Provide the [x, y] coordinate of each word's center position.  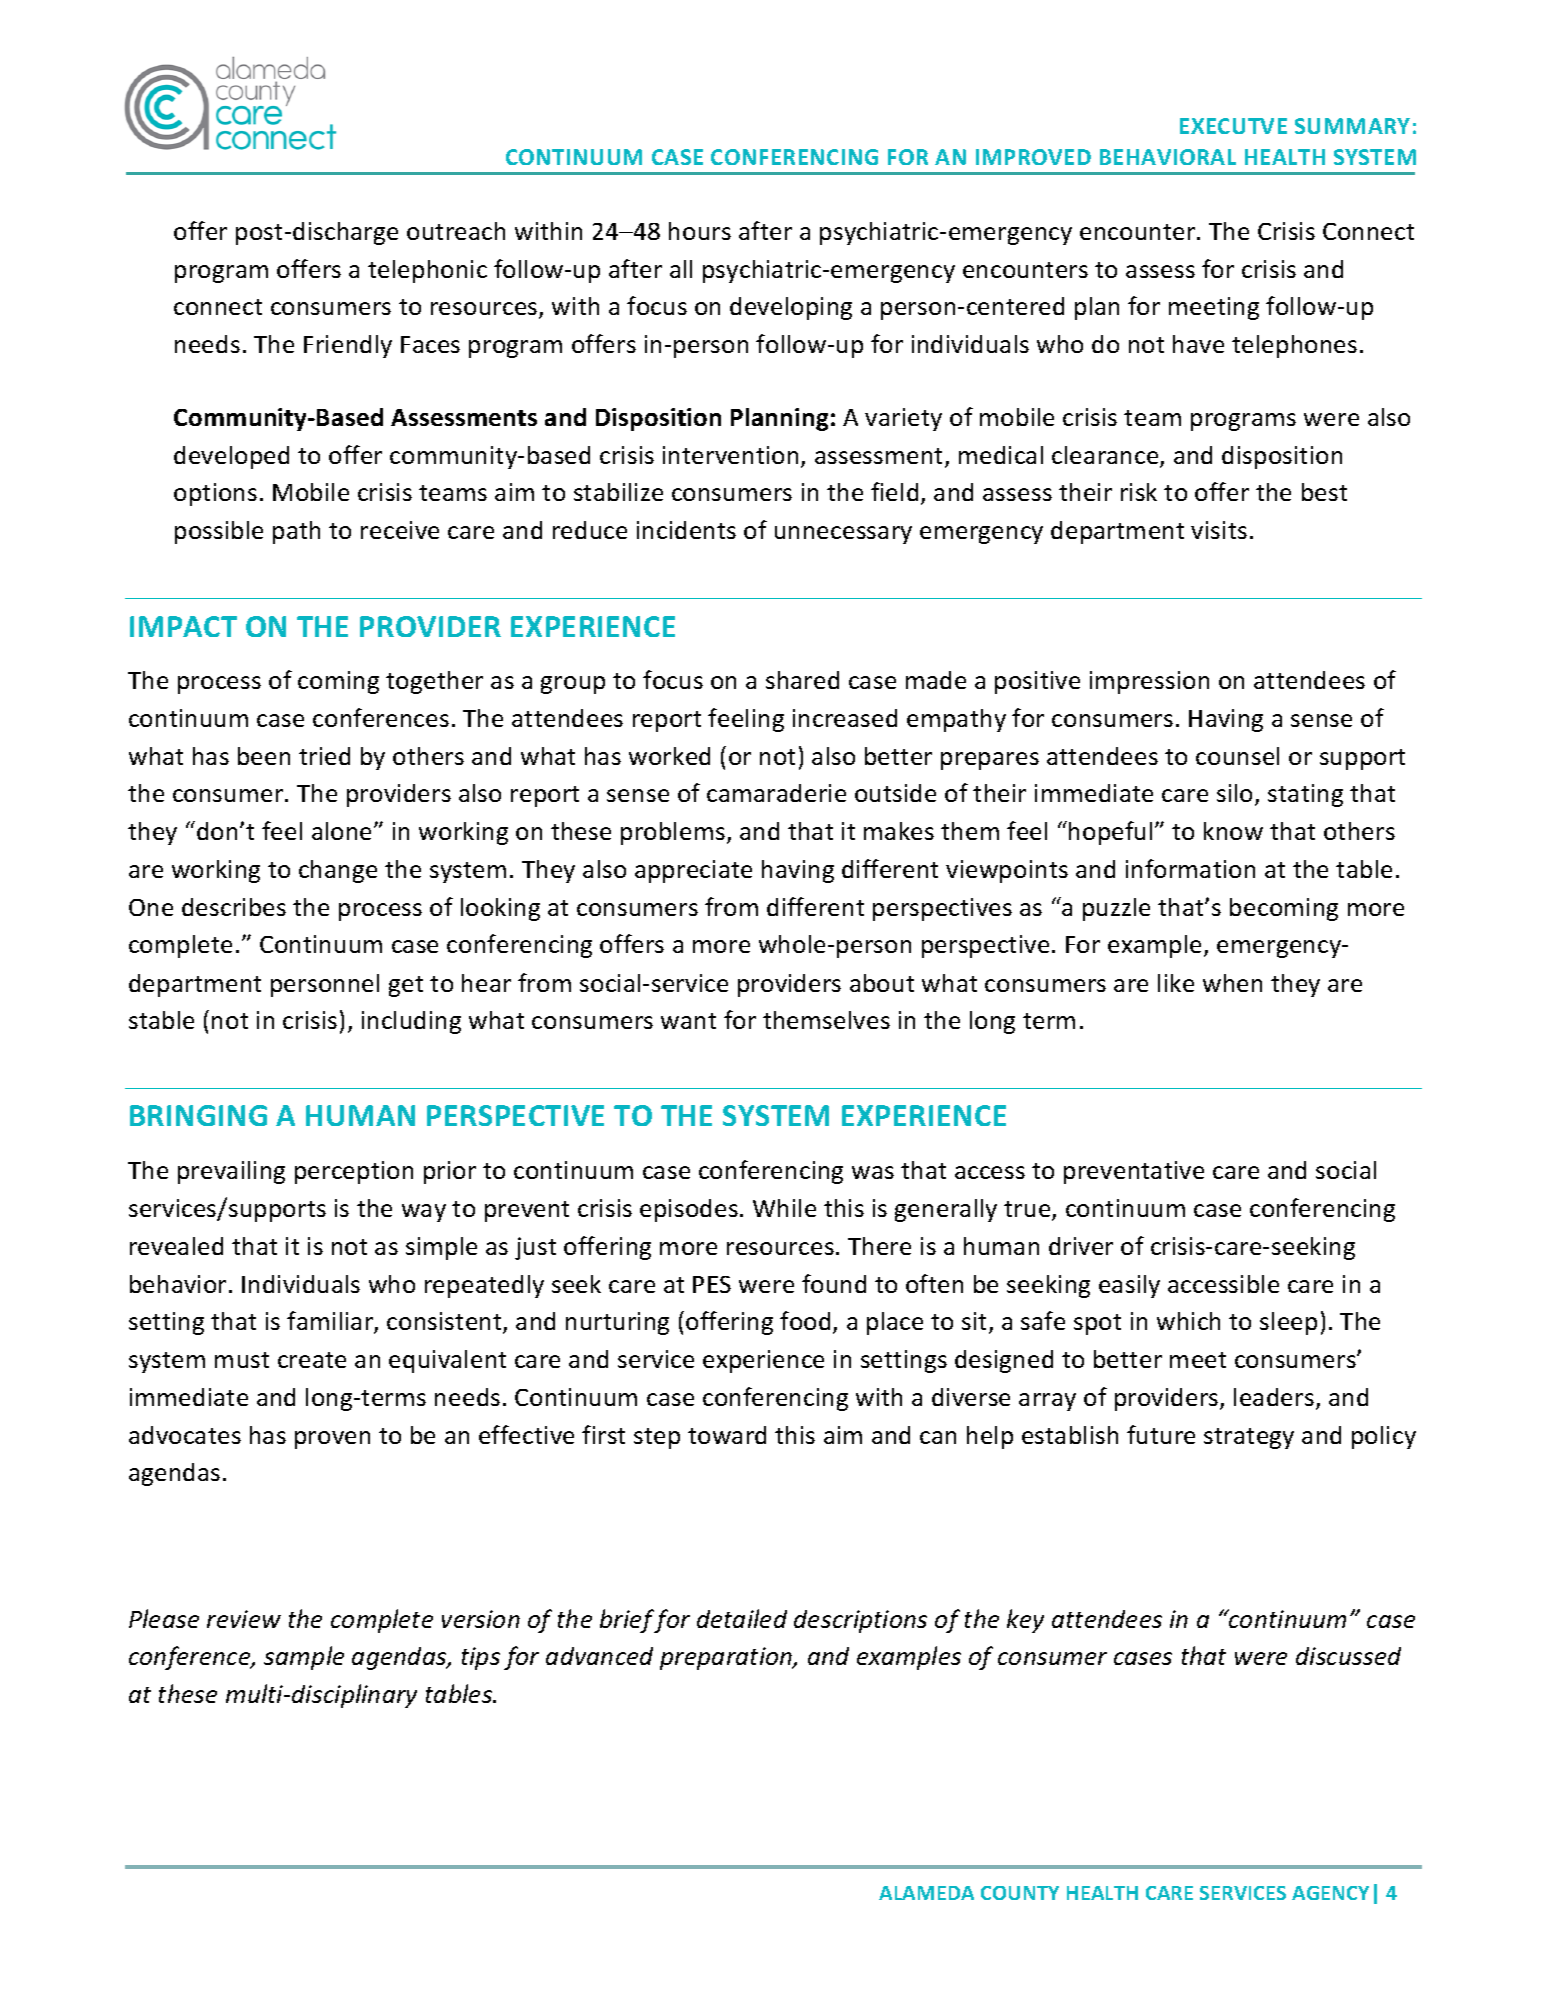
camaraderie [776, 793]
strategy [1249, 1438]
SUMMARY [1352, 126]
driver [1081, 1246]
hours [700, 231]
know [1233, 831]
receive [400, 530]
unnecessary [843, 535]
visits [1219, 530]
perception [354, 1172]
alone [343, 831]
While [784, 1208]
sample [304, 1658]
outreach [456, 231]
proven [332, 1440]
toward [727, 1435]
